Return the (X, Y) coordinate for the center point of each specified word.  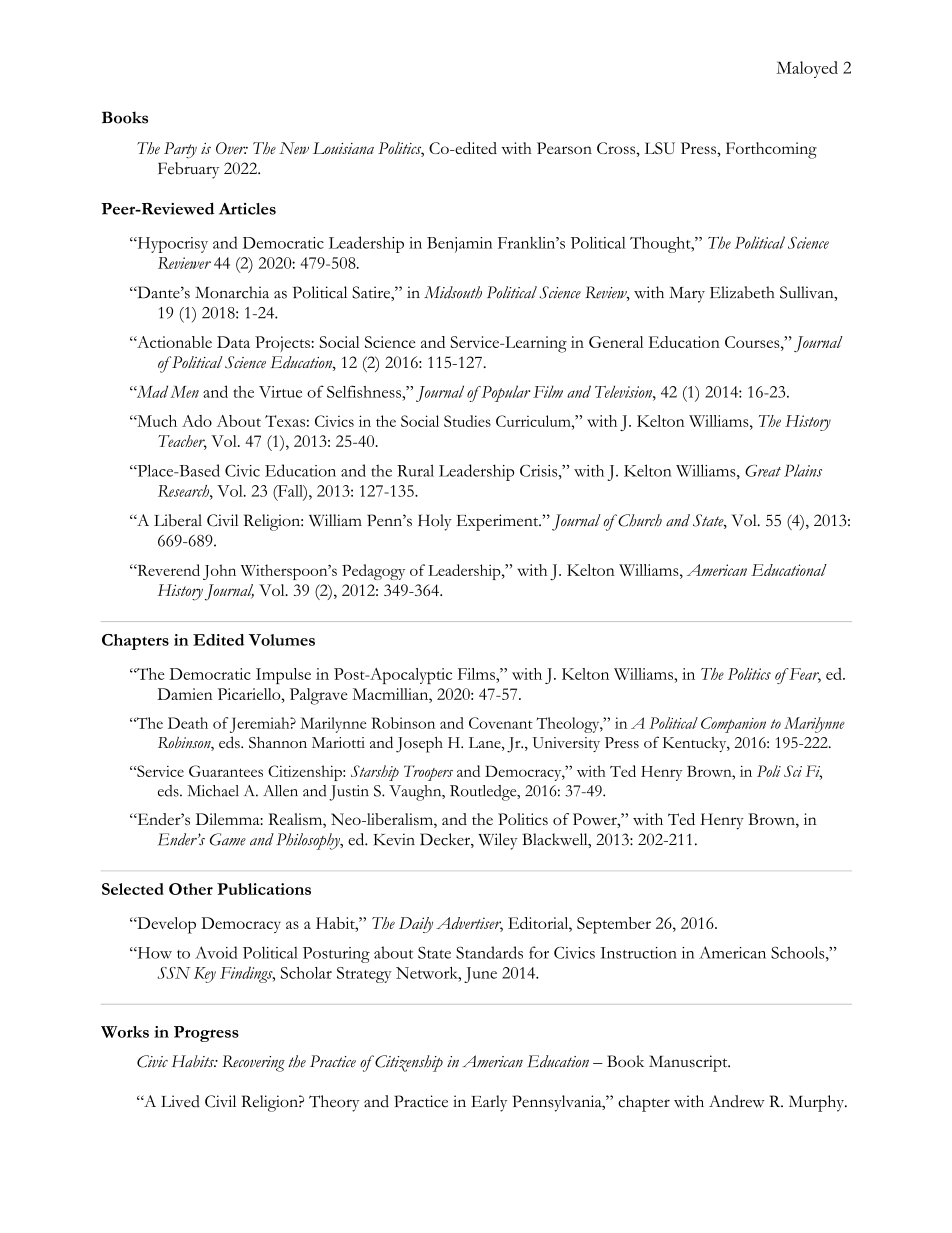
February (188, 170)
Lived (180, 1101)
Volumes (282, 640)
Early (489, 1103)
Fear (804, 675)
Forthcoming (771, 150)
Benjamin (459, 245)
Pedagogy (373, 572)
